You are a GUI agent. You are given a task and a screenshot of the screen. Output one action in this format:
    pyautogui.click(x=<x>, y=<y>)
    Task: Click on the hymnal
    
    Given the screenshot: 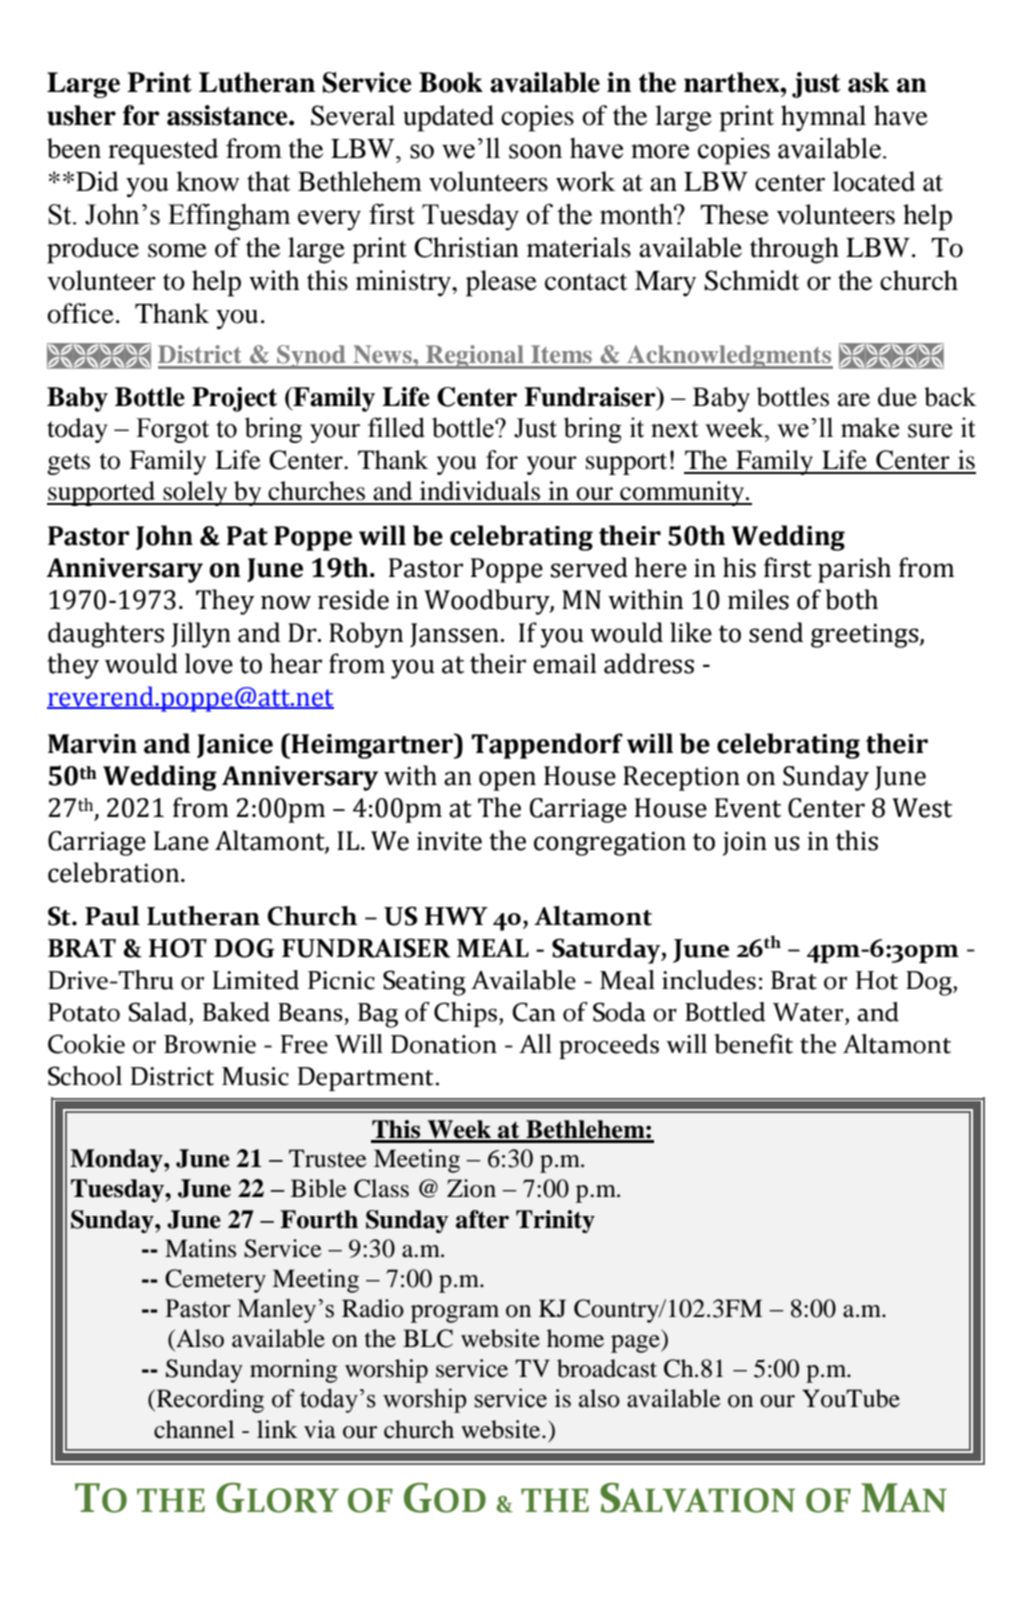 What is the action you would take?
    pyautogui.click(x=823, y=118)
